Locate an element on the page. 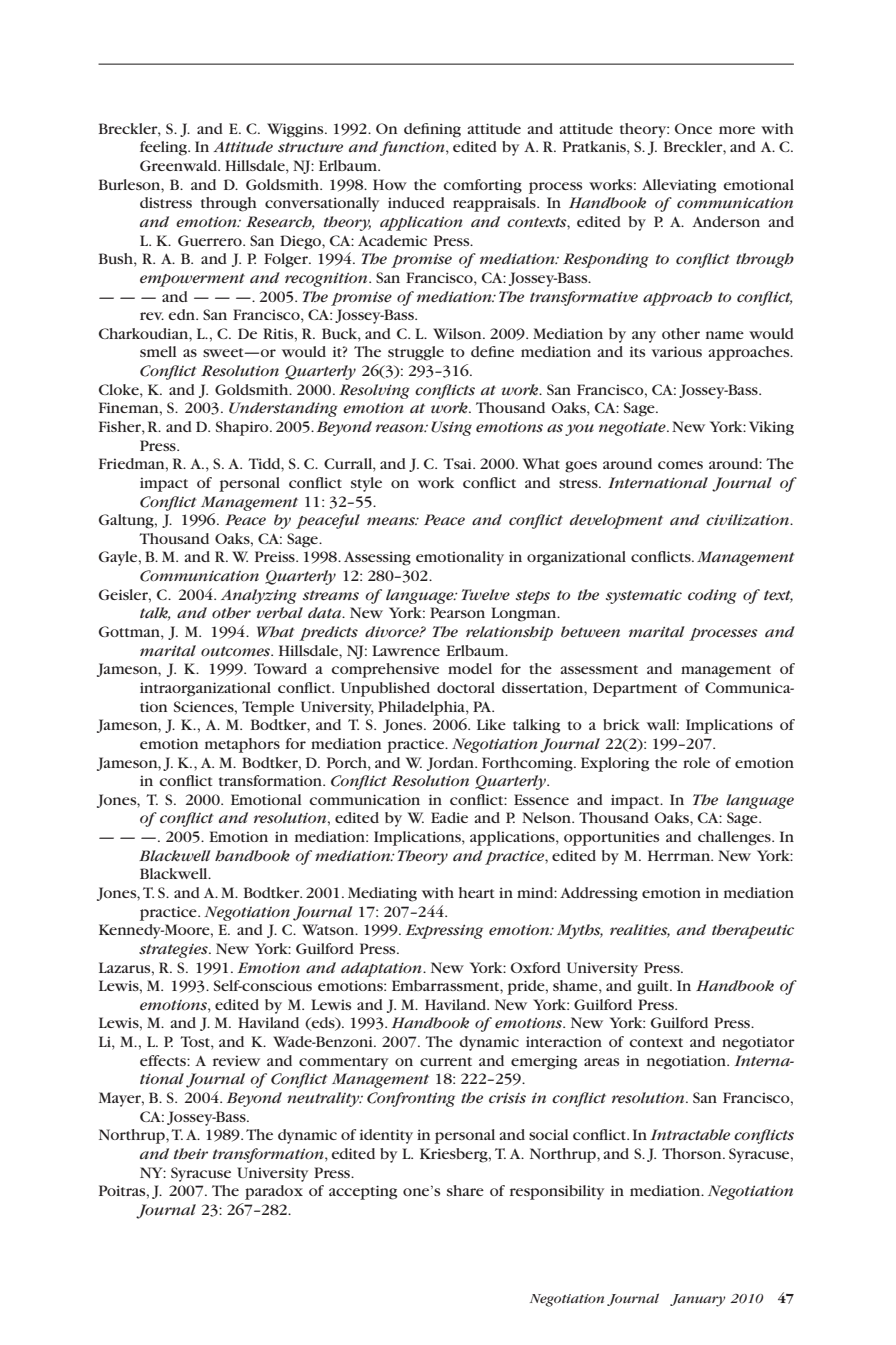 The height and width of the page is (1345, 896). guilt is located at coordinates (654, 987).
